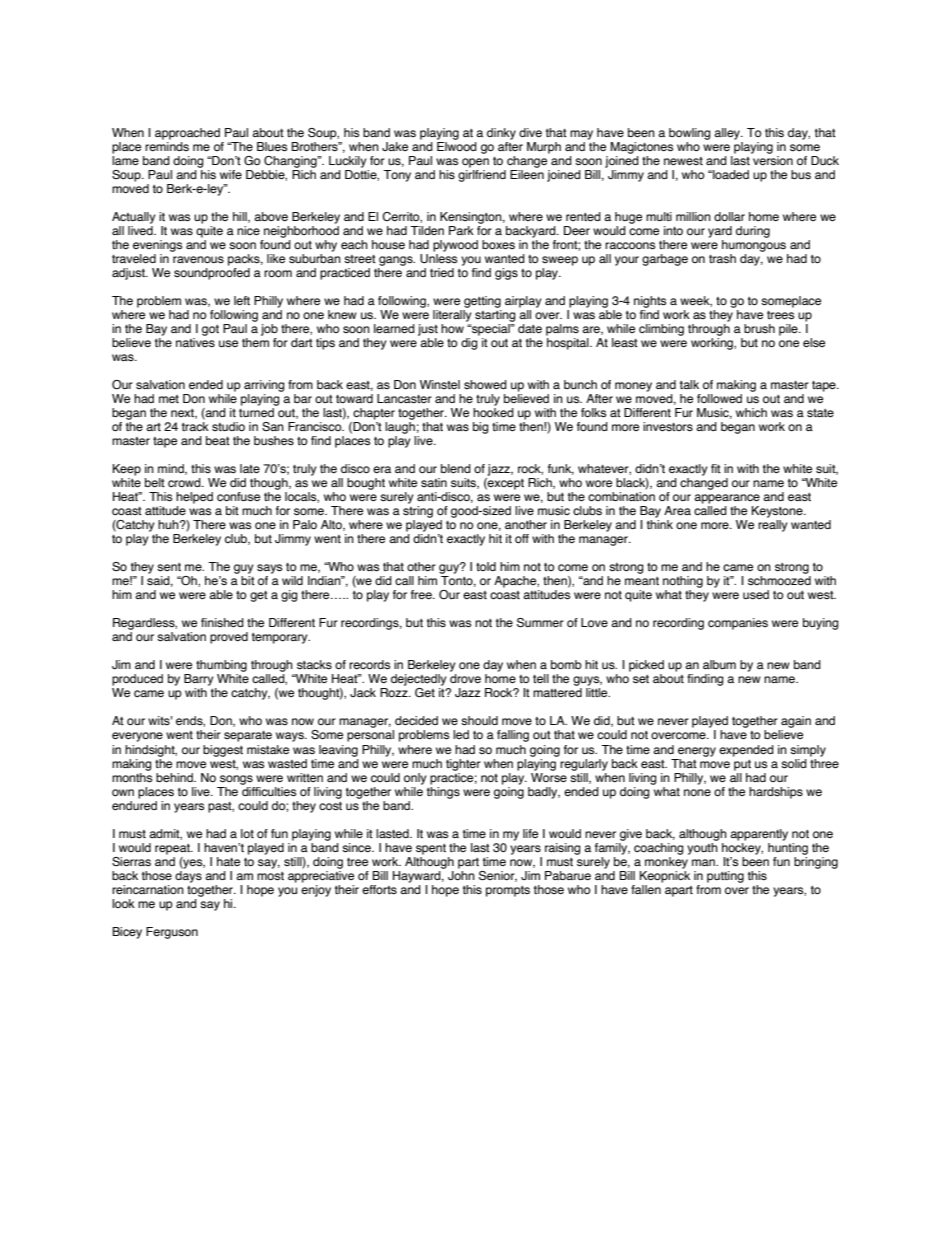 This screenshot has width=952, height=1233. Describe the element at coordinates (469, 344) in the screenshot. I see `dig` at that location.
